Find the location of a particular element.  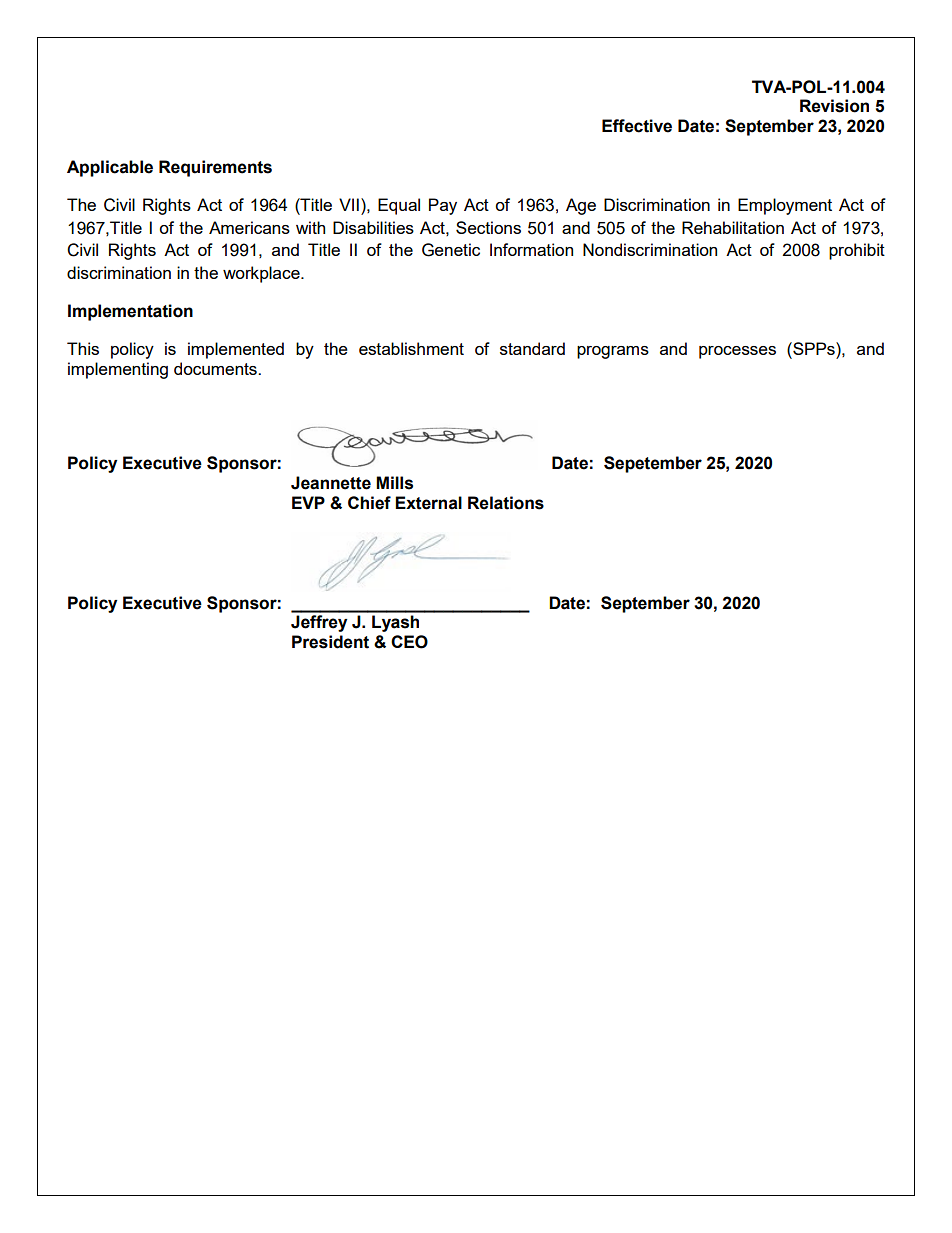

Mills is located at coordinates (394, 483).
